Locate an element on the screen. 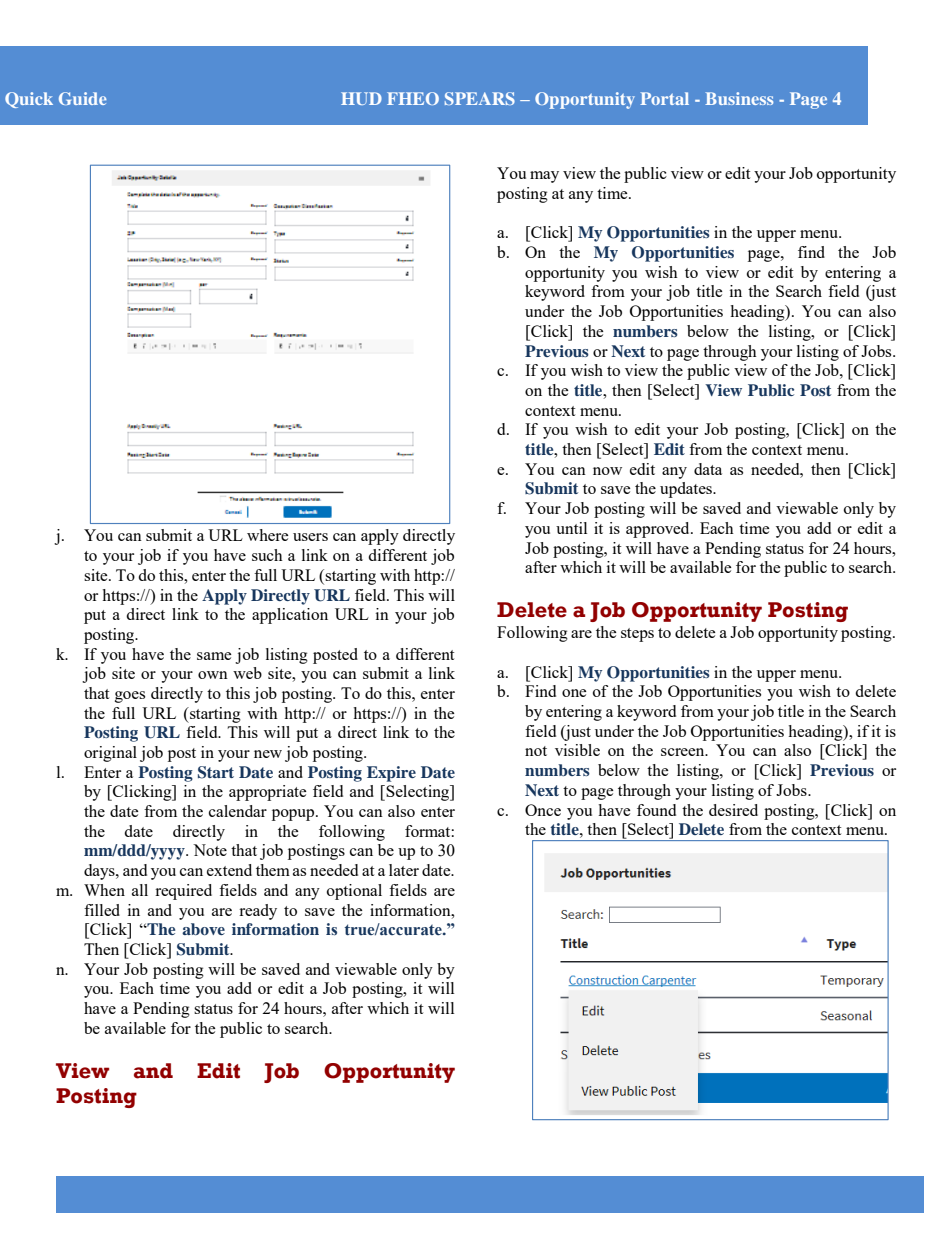 The width and height of the screenshot is (952, 1233). Guide is located at coordinates (83, 98).
